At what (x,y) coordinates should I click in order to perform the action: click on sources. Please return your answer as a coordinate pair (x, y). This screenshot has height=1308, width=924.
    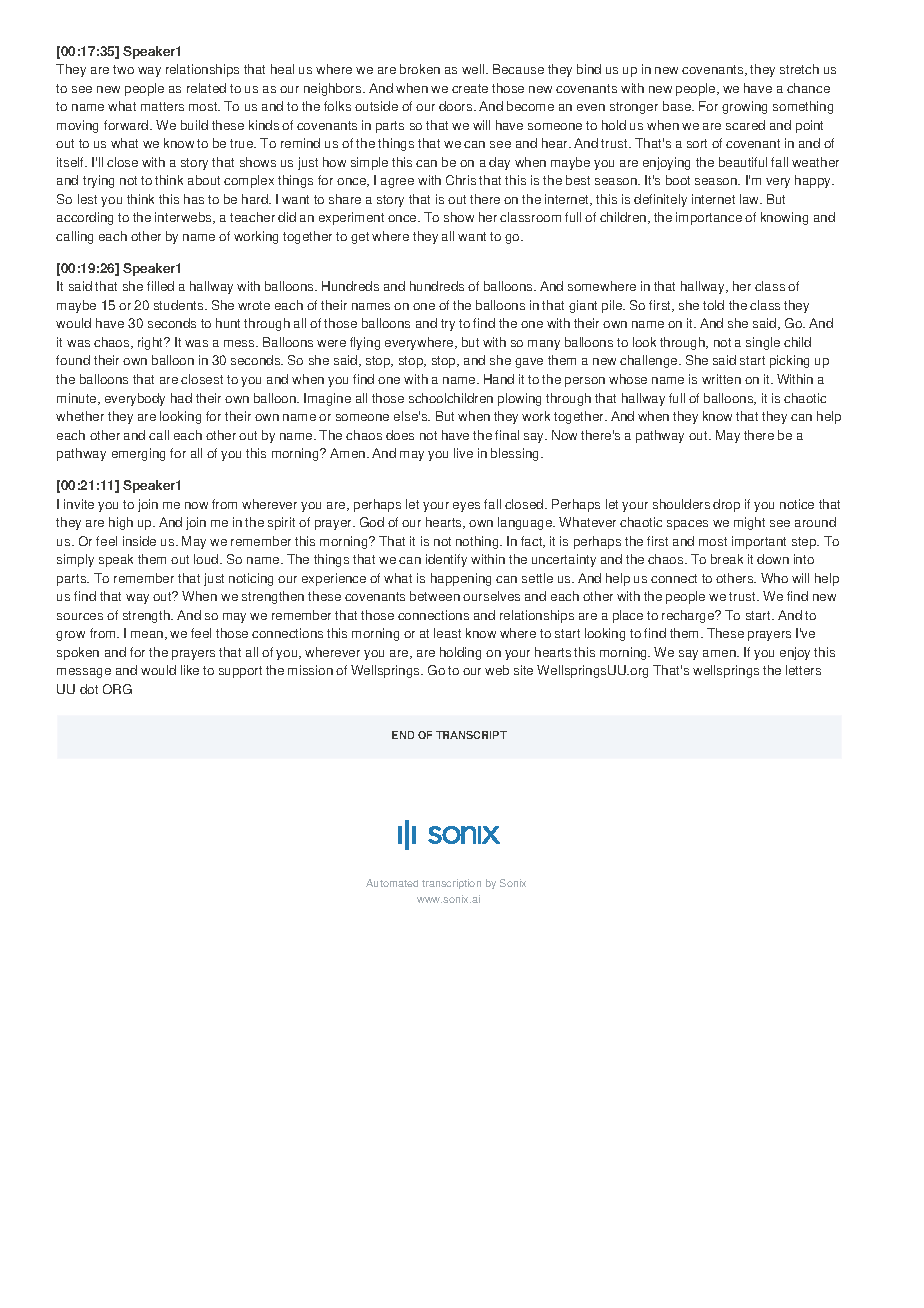
    Looking at the image, I should click on (80, 616).
